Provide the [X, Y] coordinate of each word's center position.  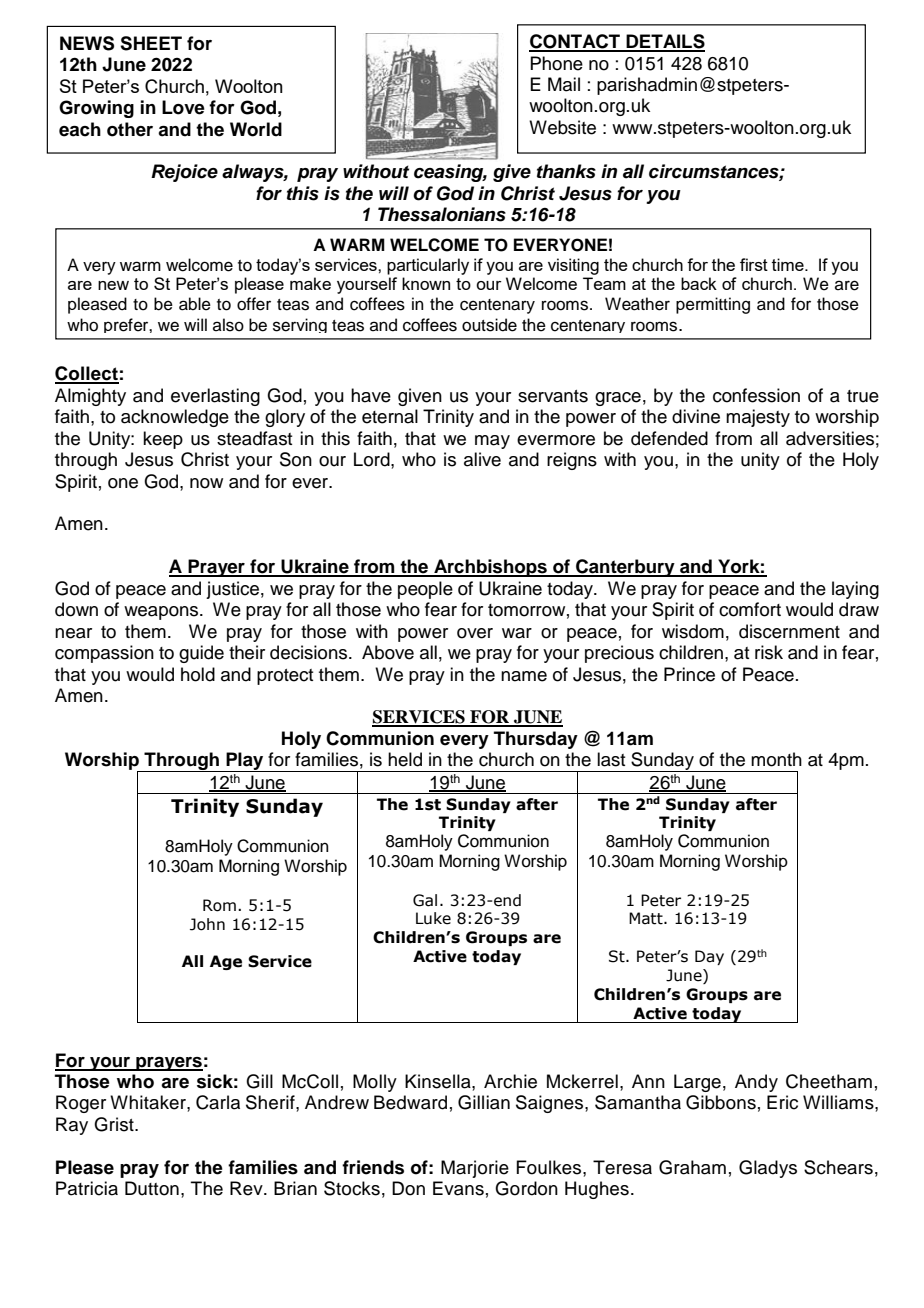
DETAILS [664, 42]
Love [183, 107]
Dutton [152, 1188]
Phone [556, 63]
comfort [750, 609]
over [475, 633]
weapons [162, 613]
